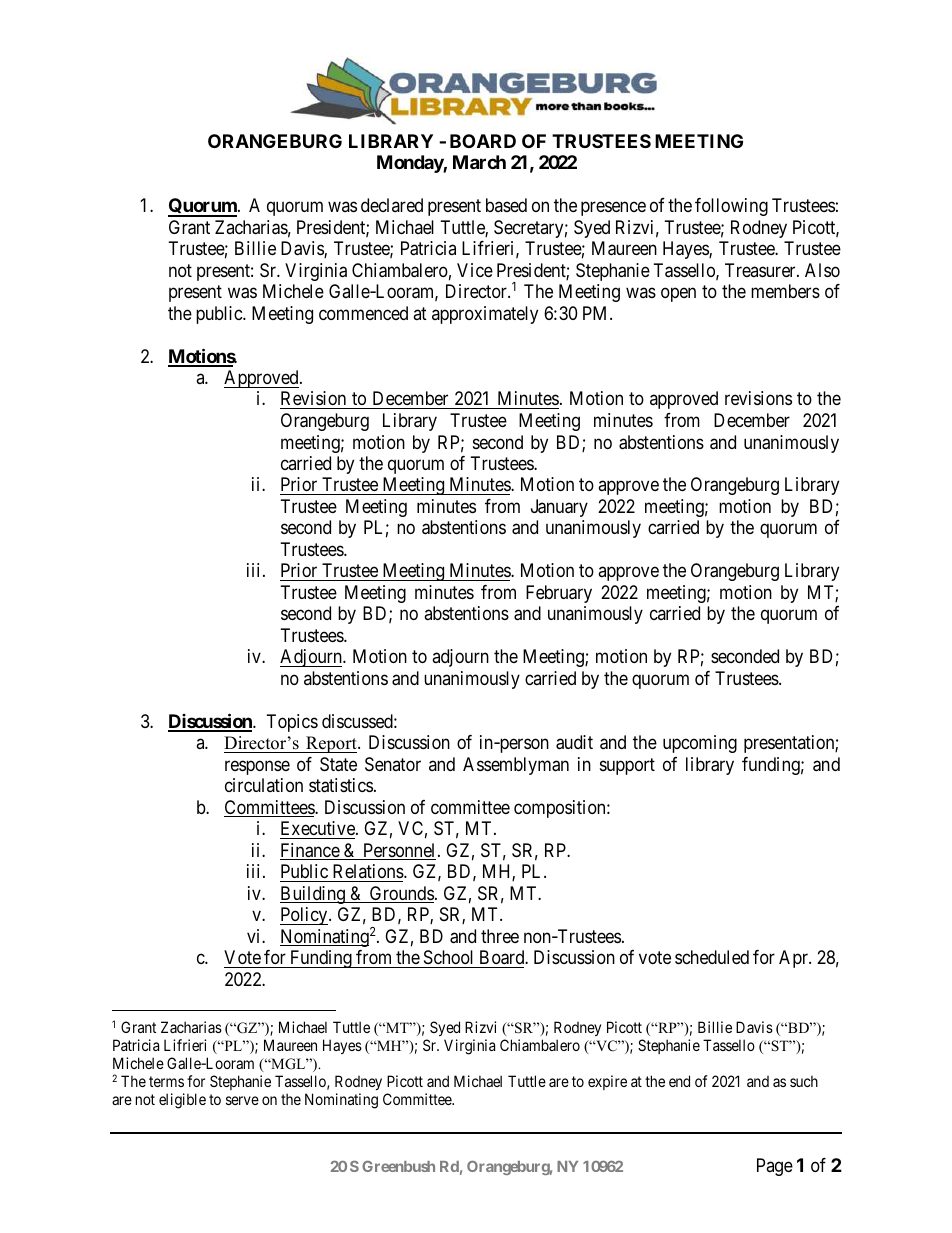 This document has height=1233, width=952. I want to click on upcoming, so click(700, 744).
